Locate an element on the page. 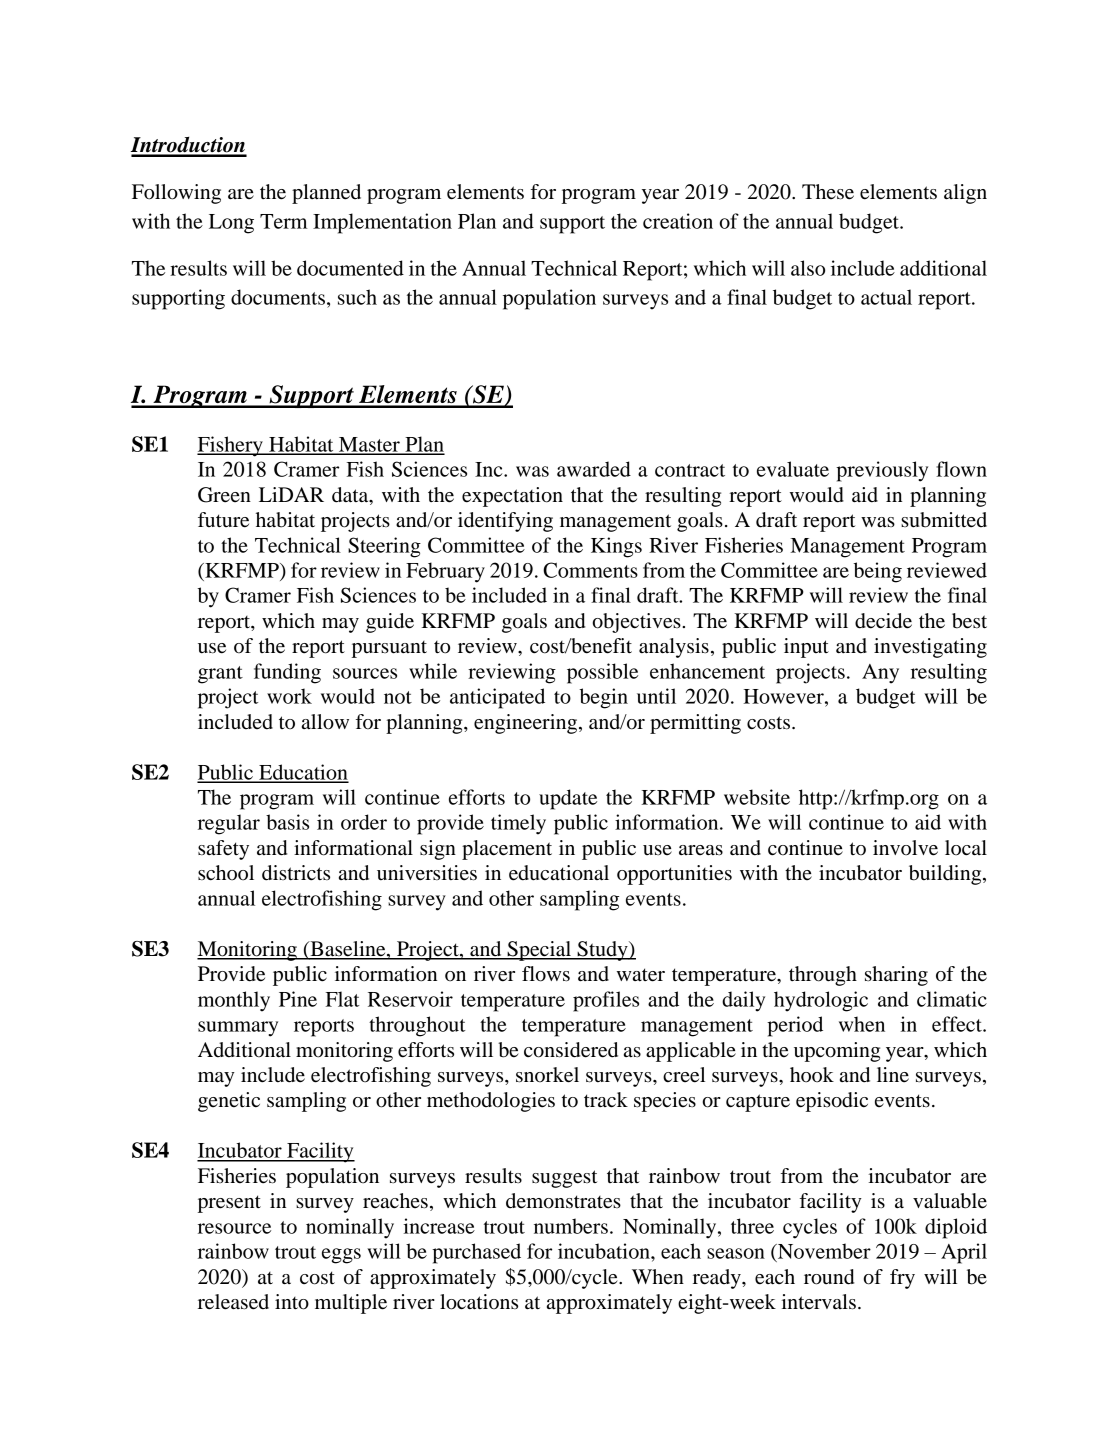 Image resolution: width=1119 pixels, height=1448 pixels. allow is located at coordinates (325, 722).
